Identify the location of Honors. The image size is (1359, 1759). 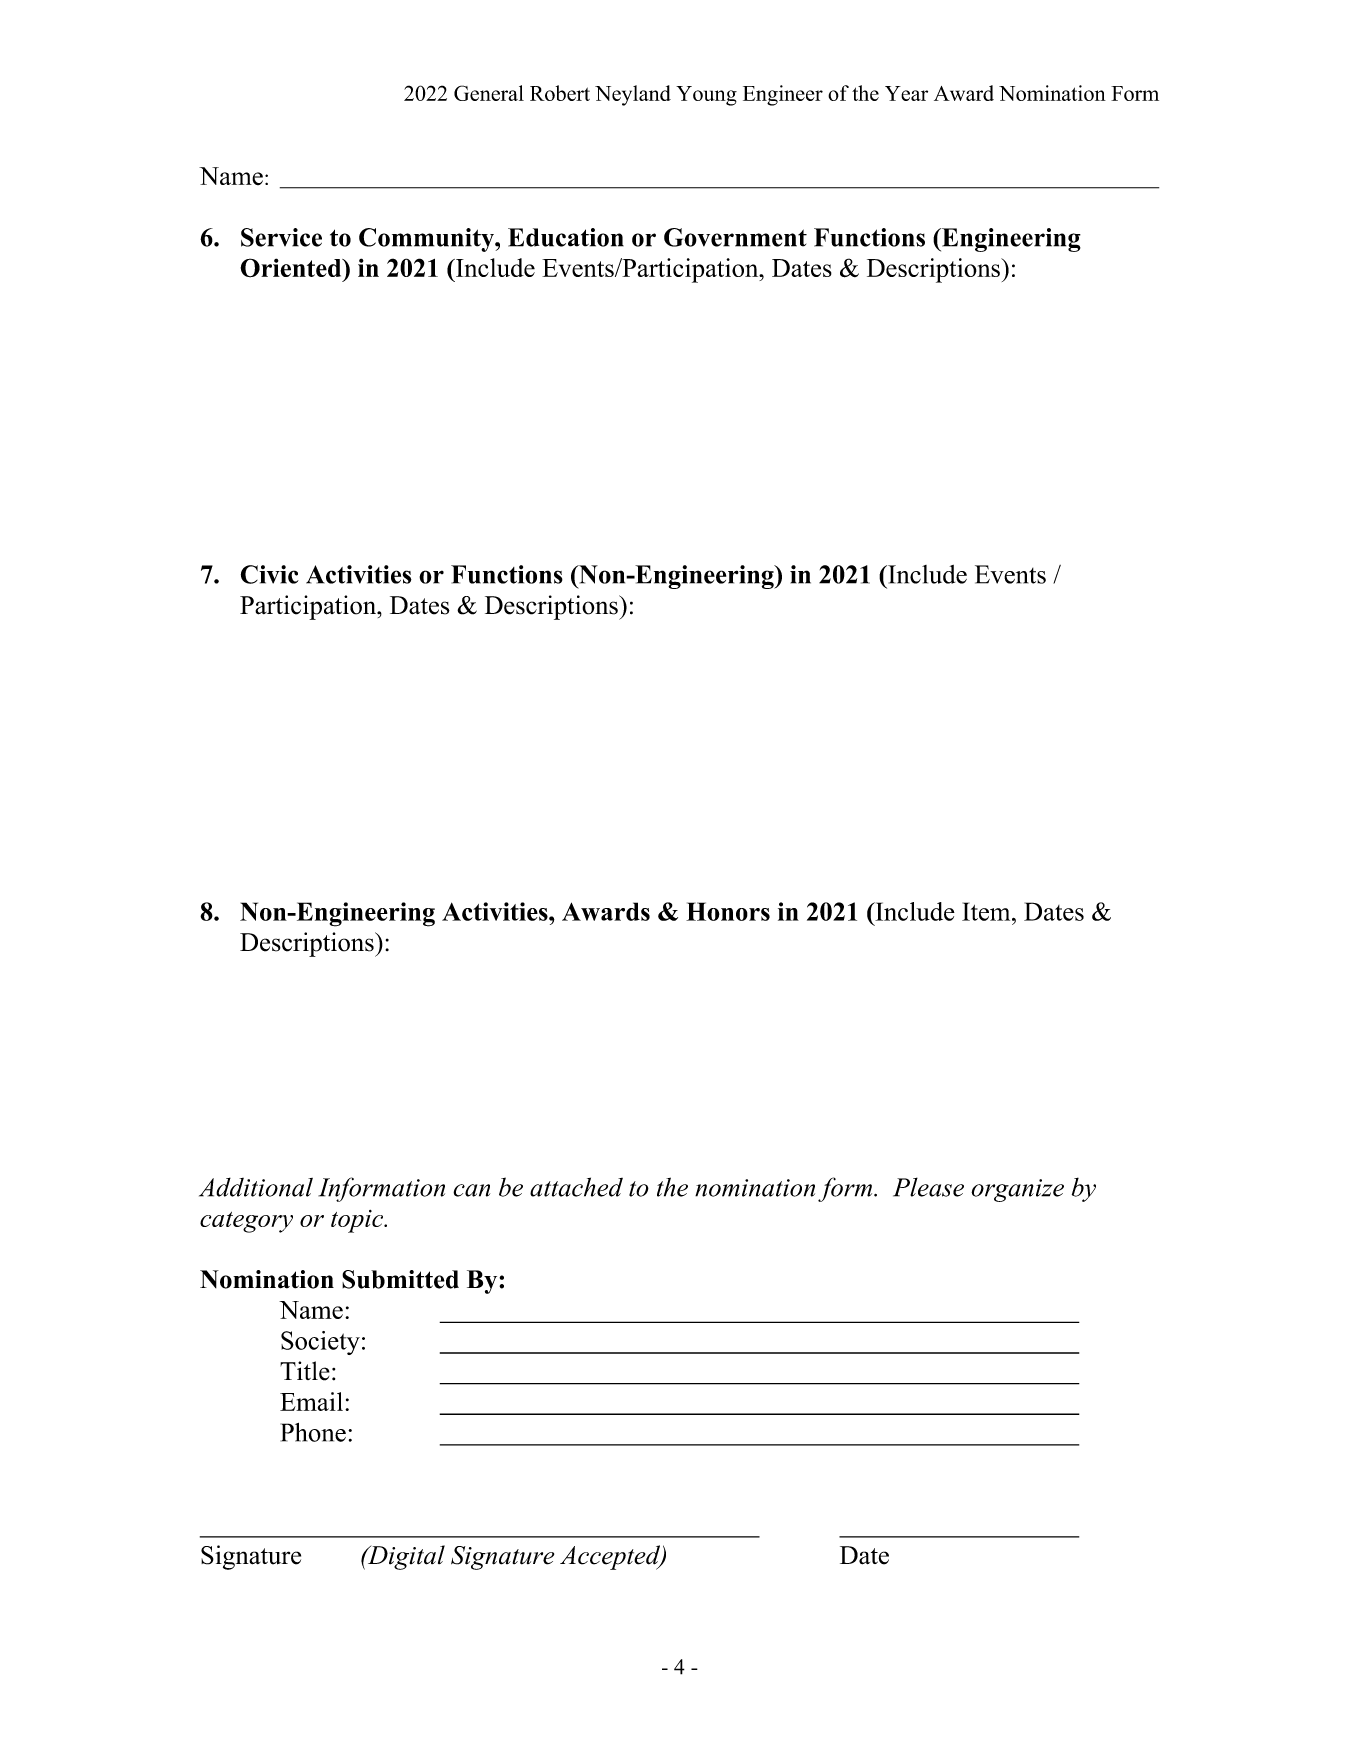
(728, 911).
